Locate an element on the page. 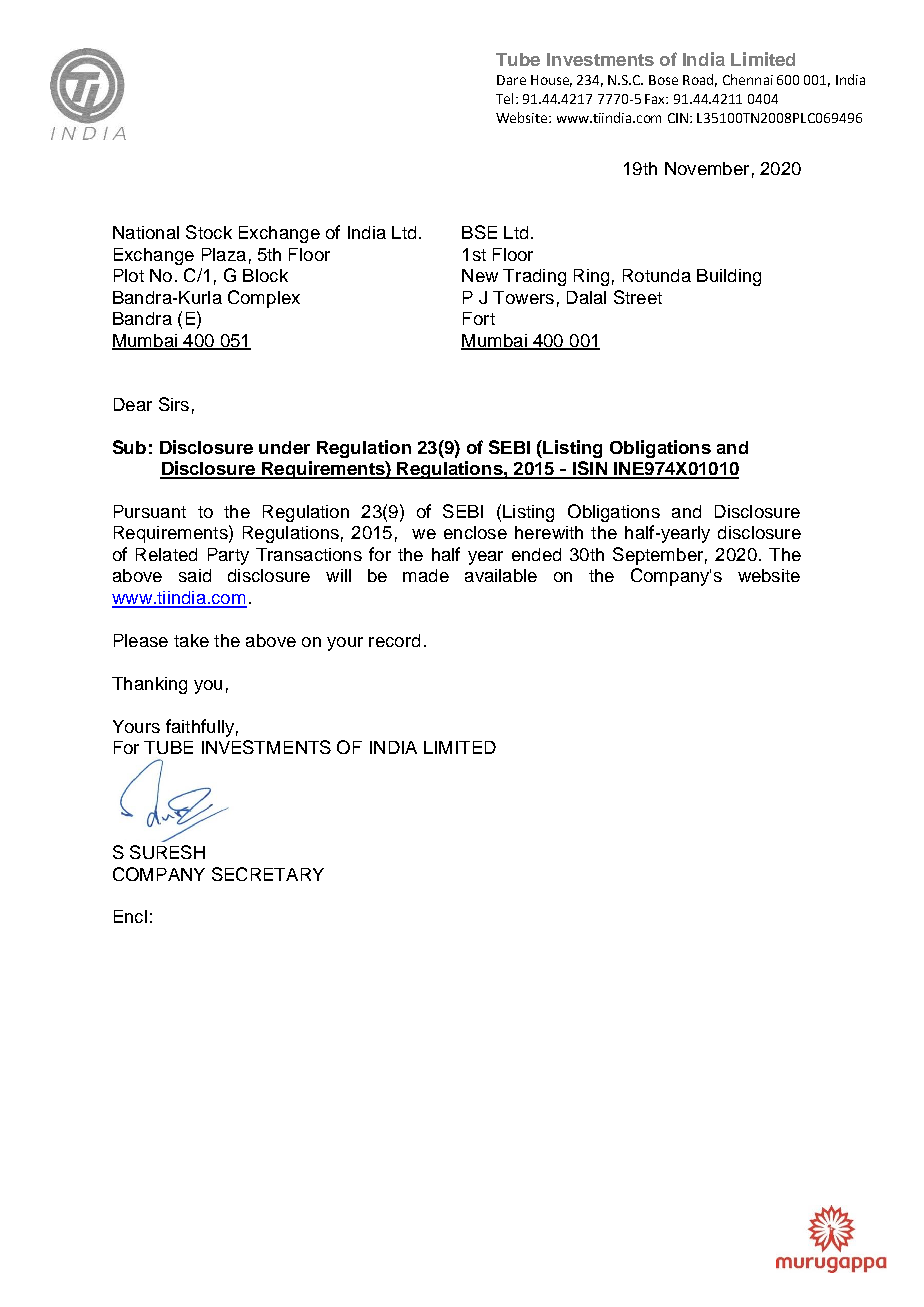 The width and height of the document is (924, 1307). Complex is located at coordinates (264, 299).
